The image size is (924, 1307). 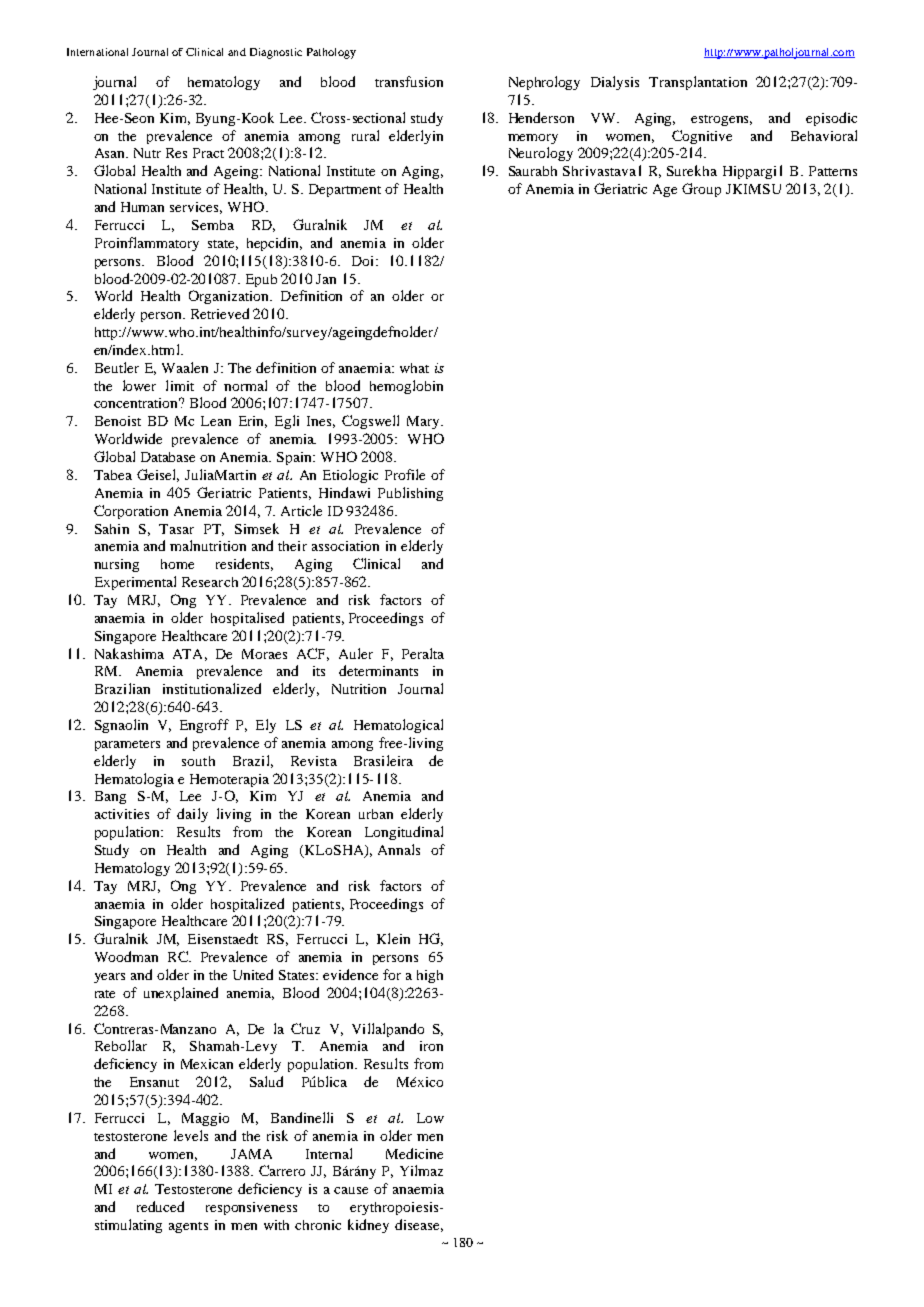 What do you see at coordinates (423, 653) in the screenshot?
I see `Peralta` at bounding box center [423, 653].
